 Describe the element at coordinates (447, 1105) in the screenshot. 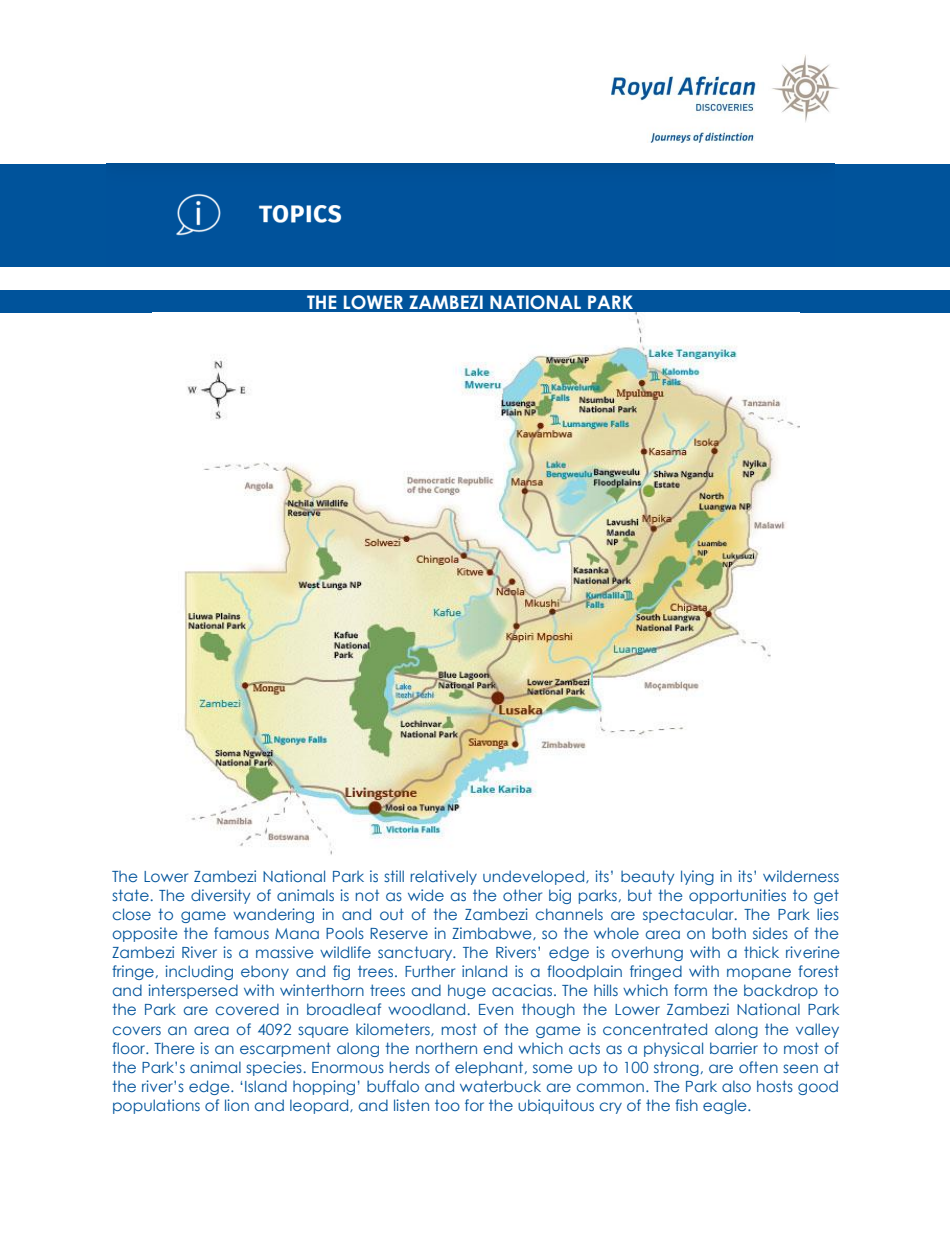

I see `too` at that location.
